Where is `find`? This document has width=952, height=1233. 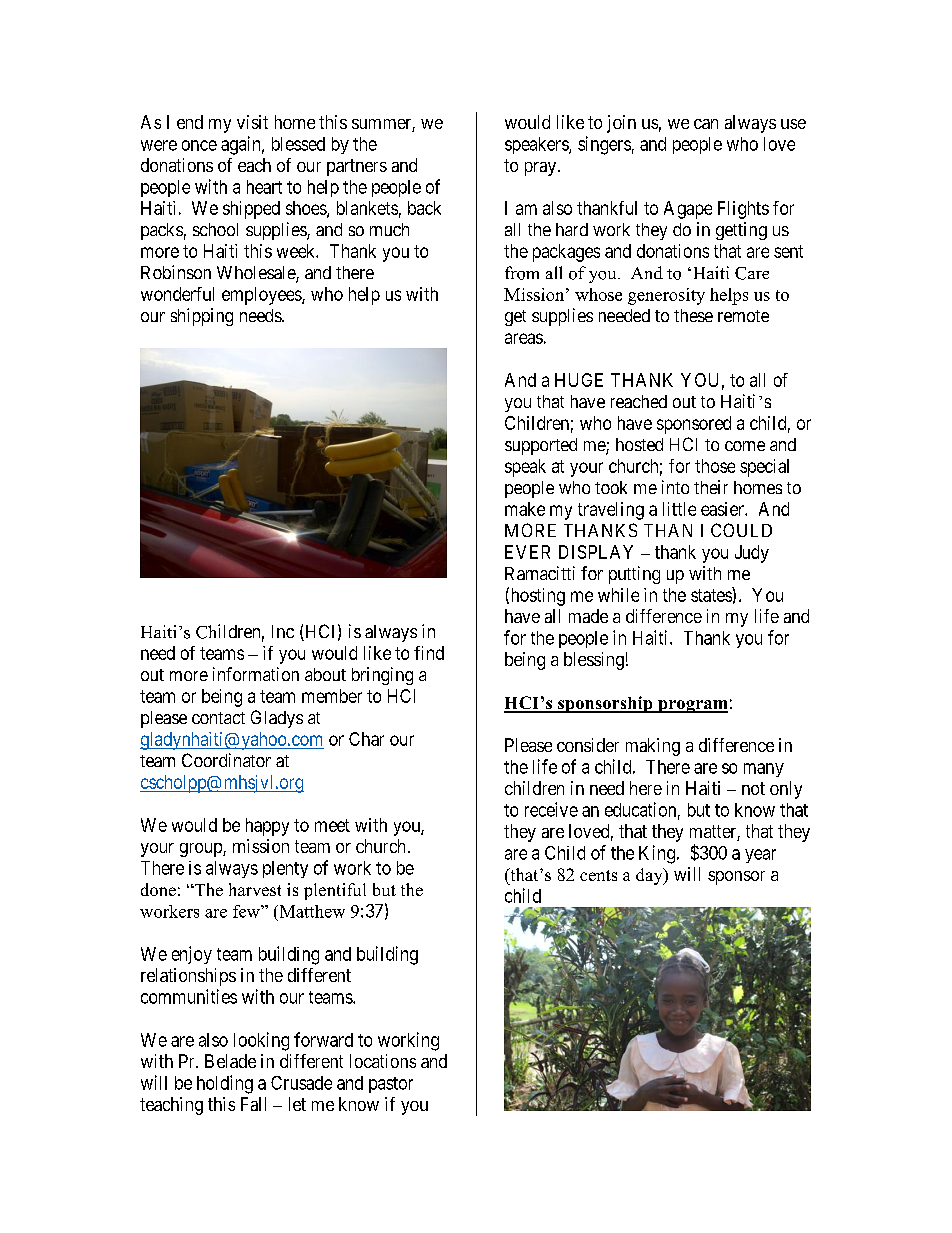
find is located at coordinates (429, 653).
